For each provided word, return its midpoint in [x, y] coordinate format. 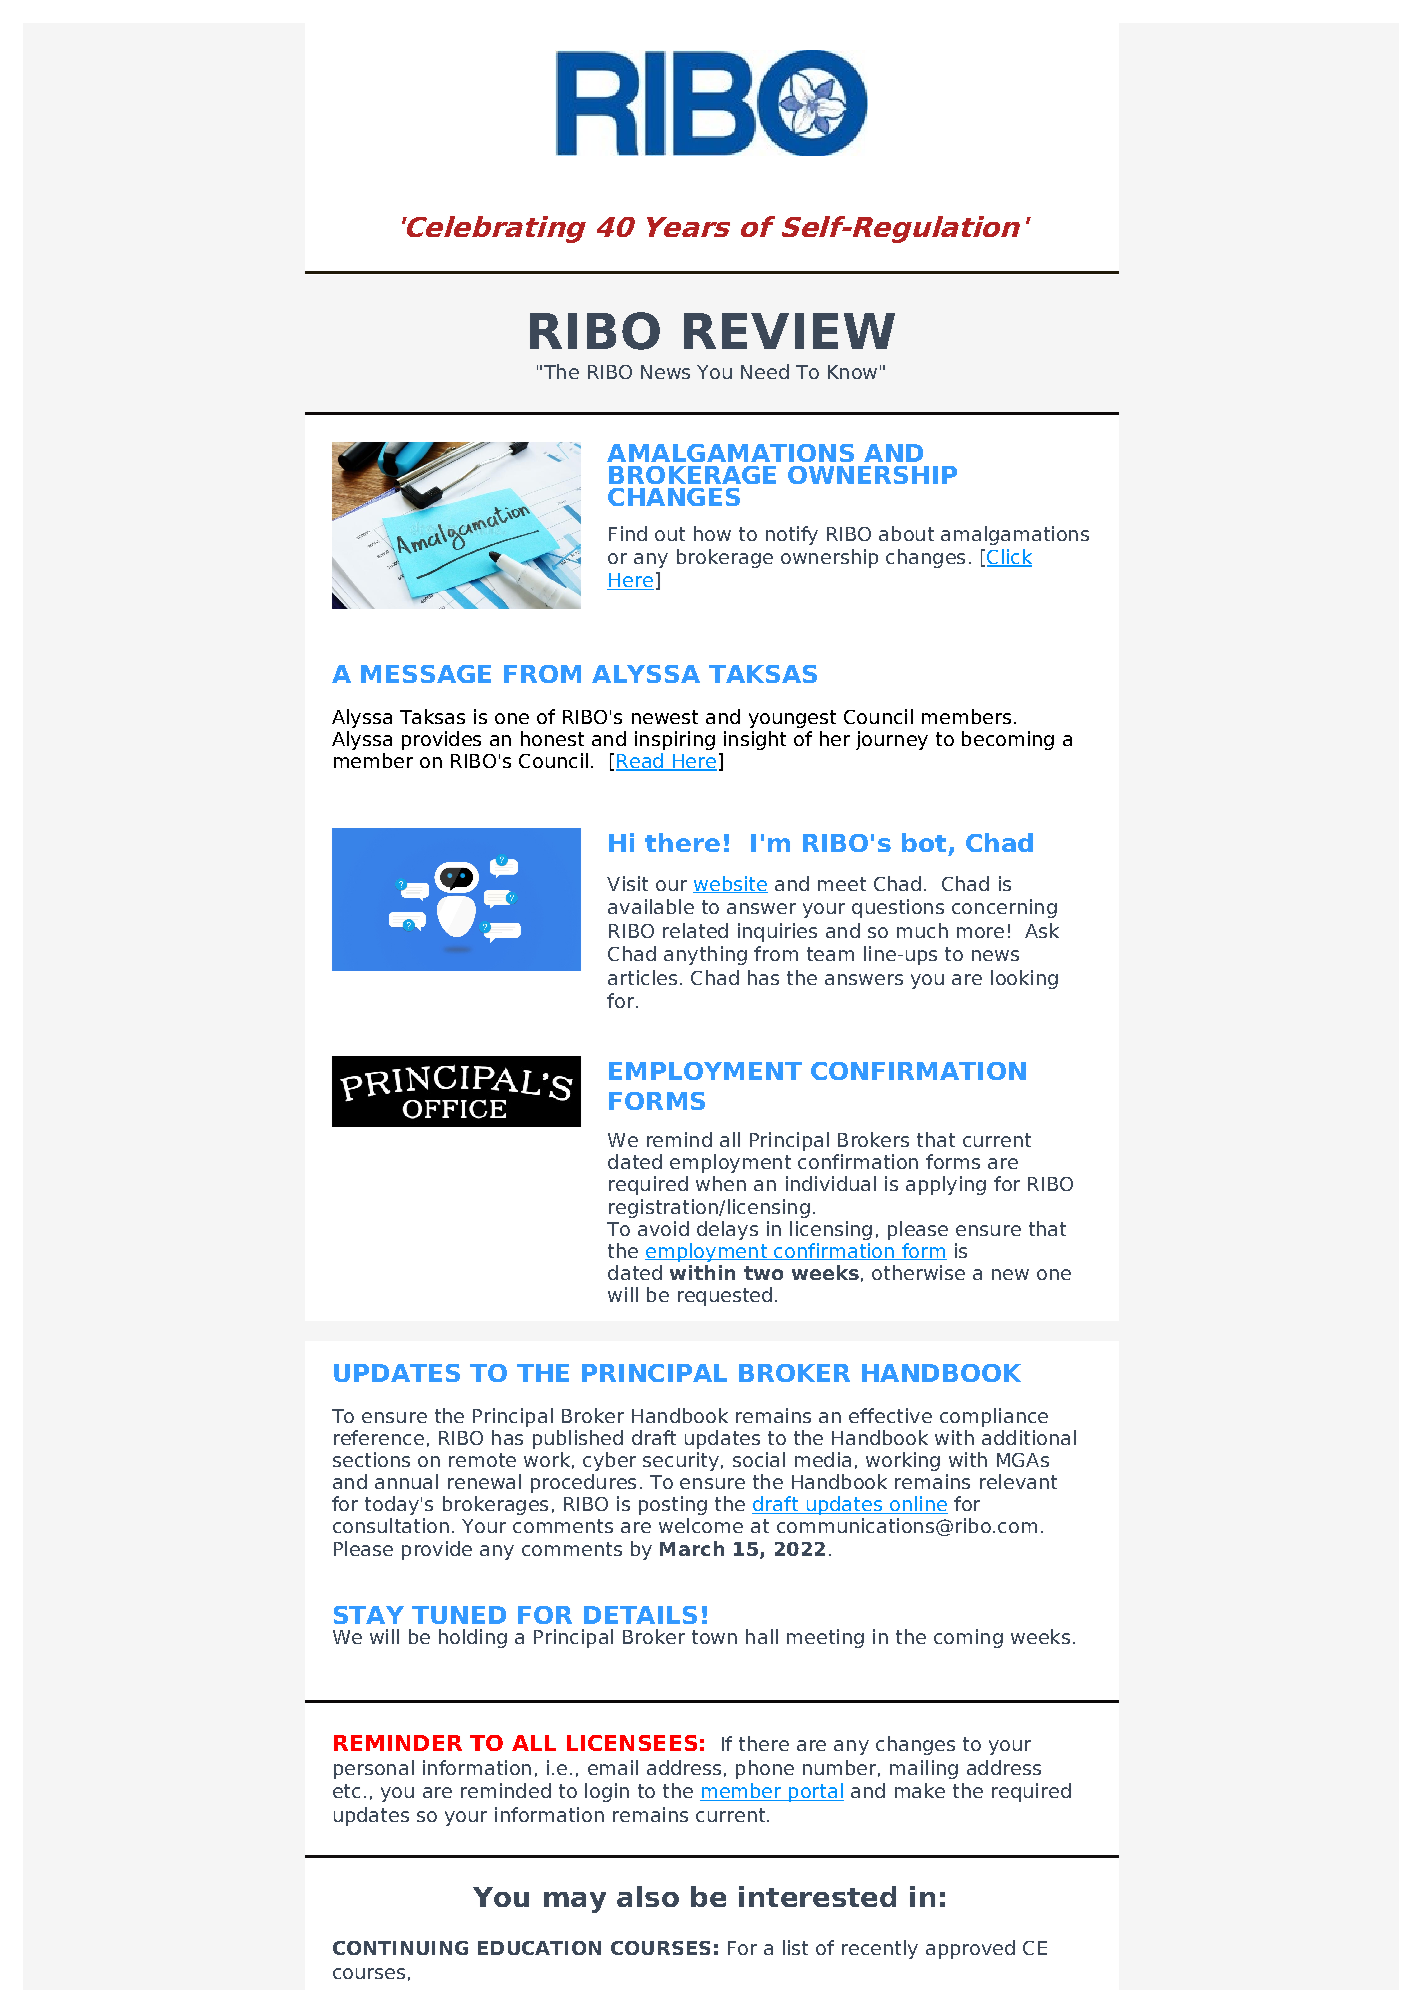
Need [765, 371]
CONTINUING [400, 1948]
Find [628, 533]
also [648, 1896]
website [730, 884]
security [681, 1461]
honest [552, 738]
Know [852, 372]
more [980, 932]
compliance [994, 1417]
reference [379, 1437]
